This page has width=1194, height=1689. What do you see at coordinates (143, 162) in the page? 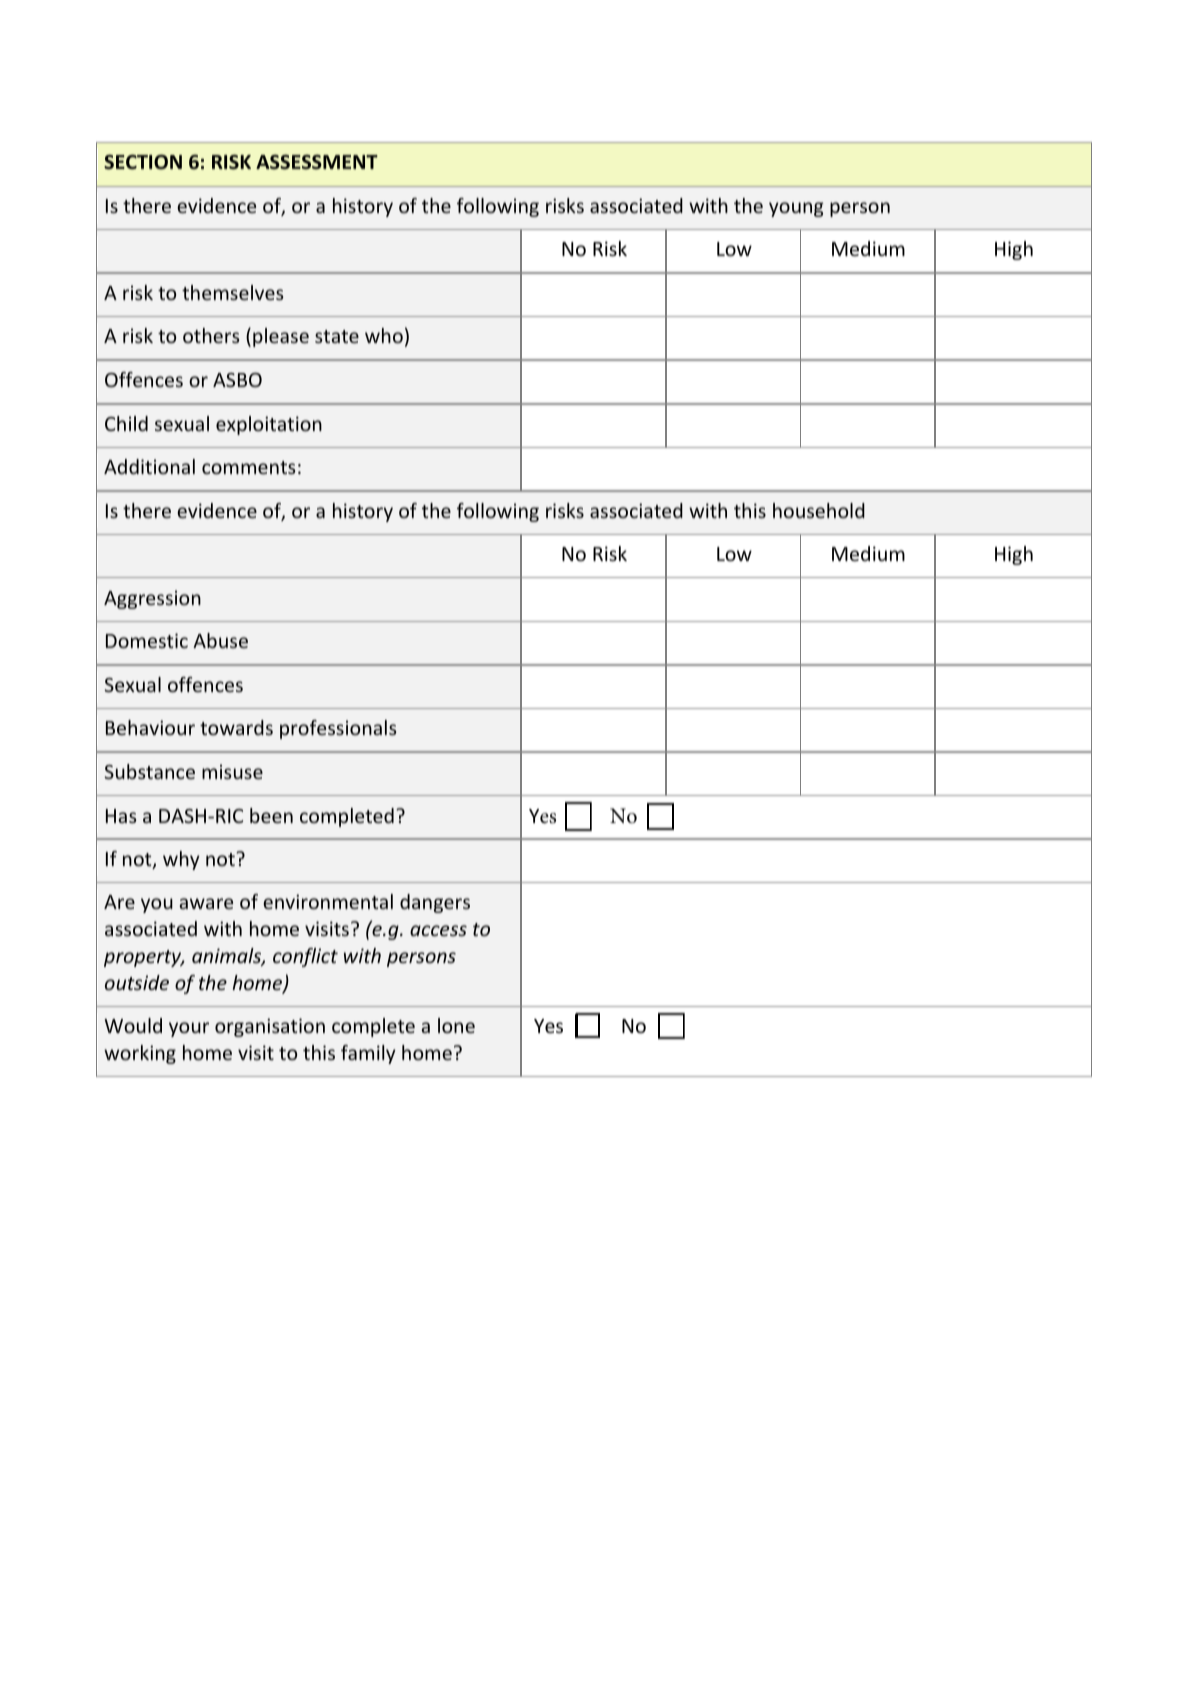
I see `SECTION` at bounding box center [143, 162].
